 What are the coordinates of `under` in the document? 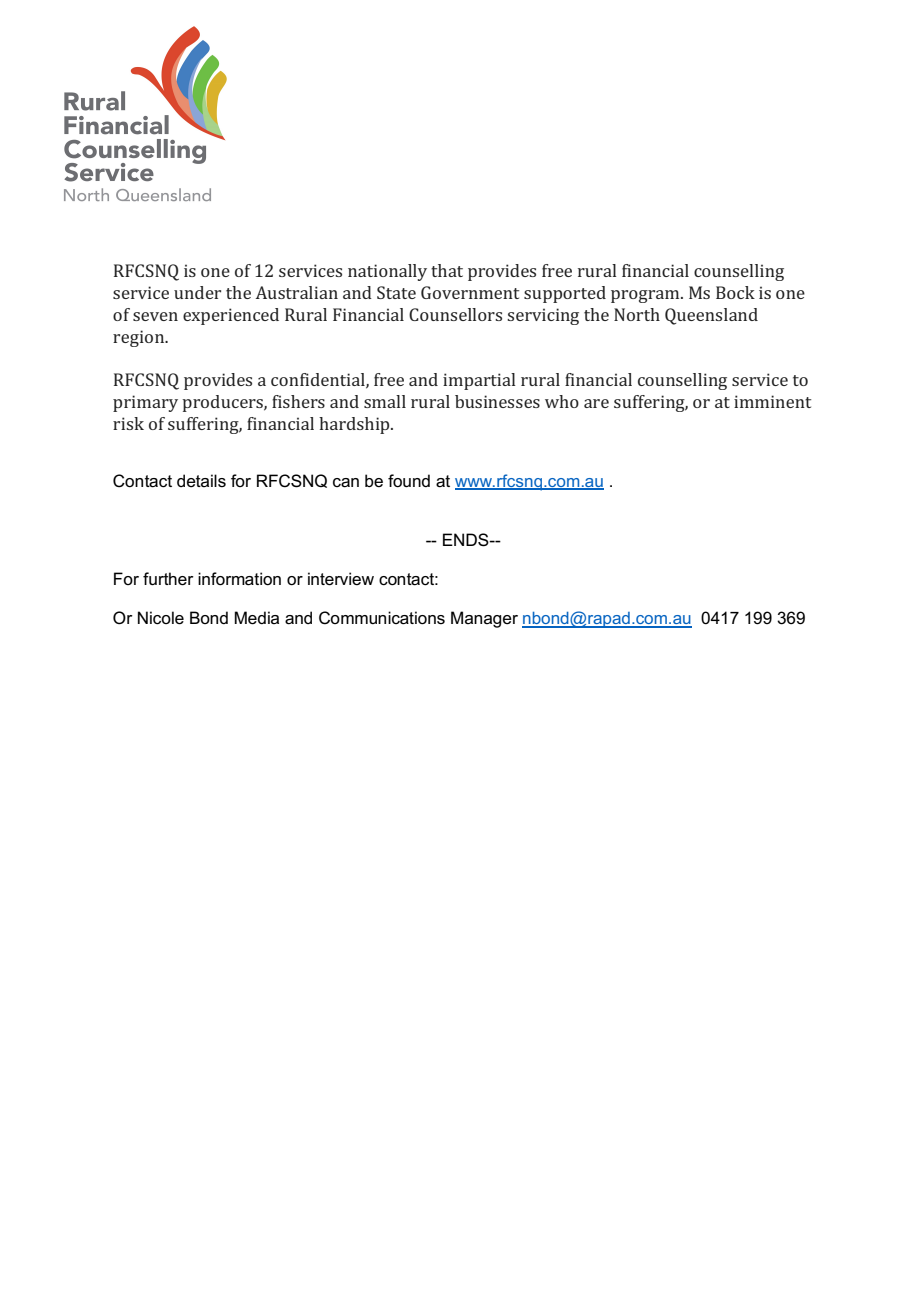 It's located at (197, 292).
